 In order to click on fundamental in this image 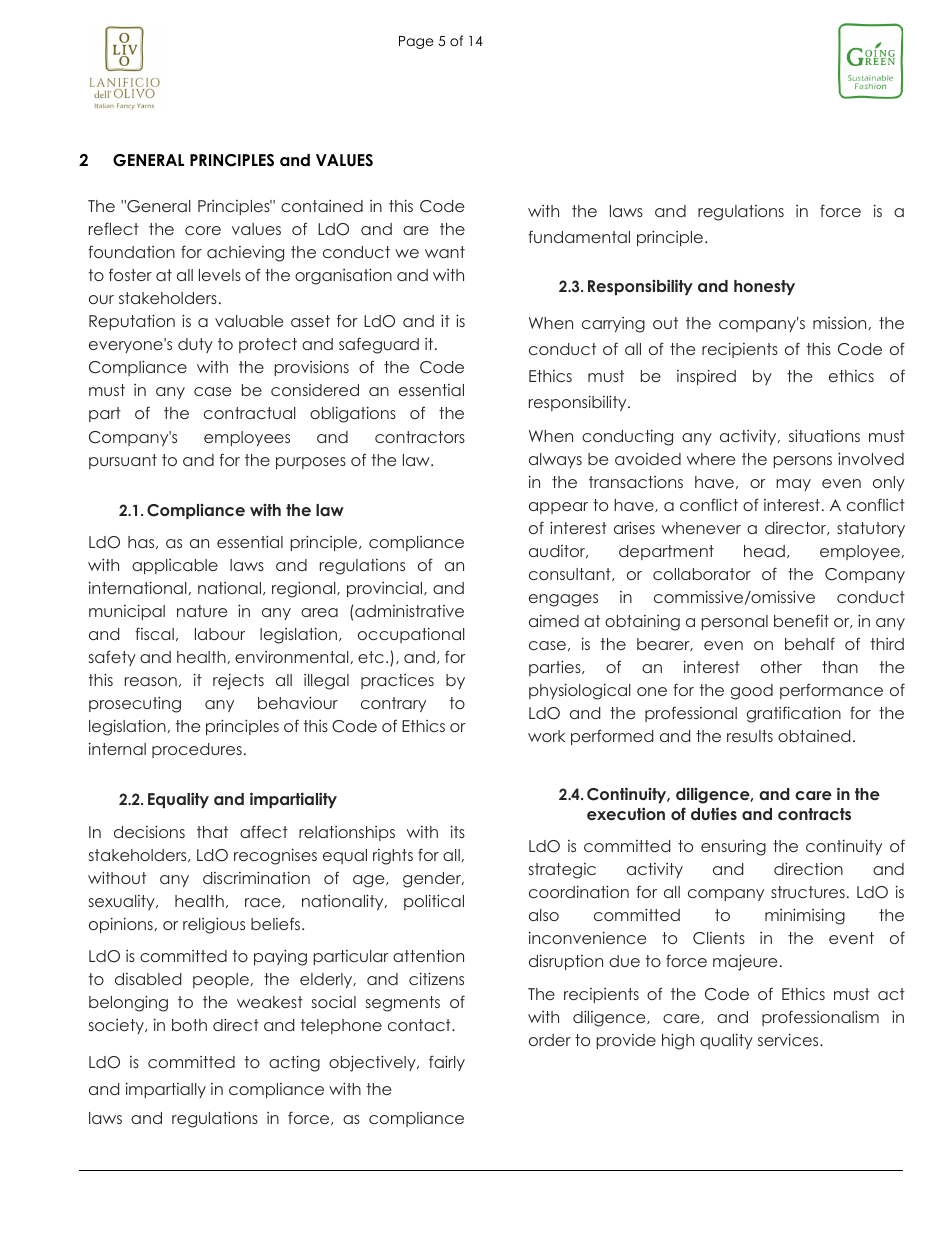, I will do `click(579, 236)`.
